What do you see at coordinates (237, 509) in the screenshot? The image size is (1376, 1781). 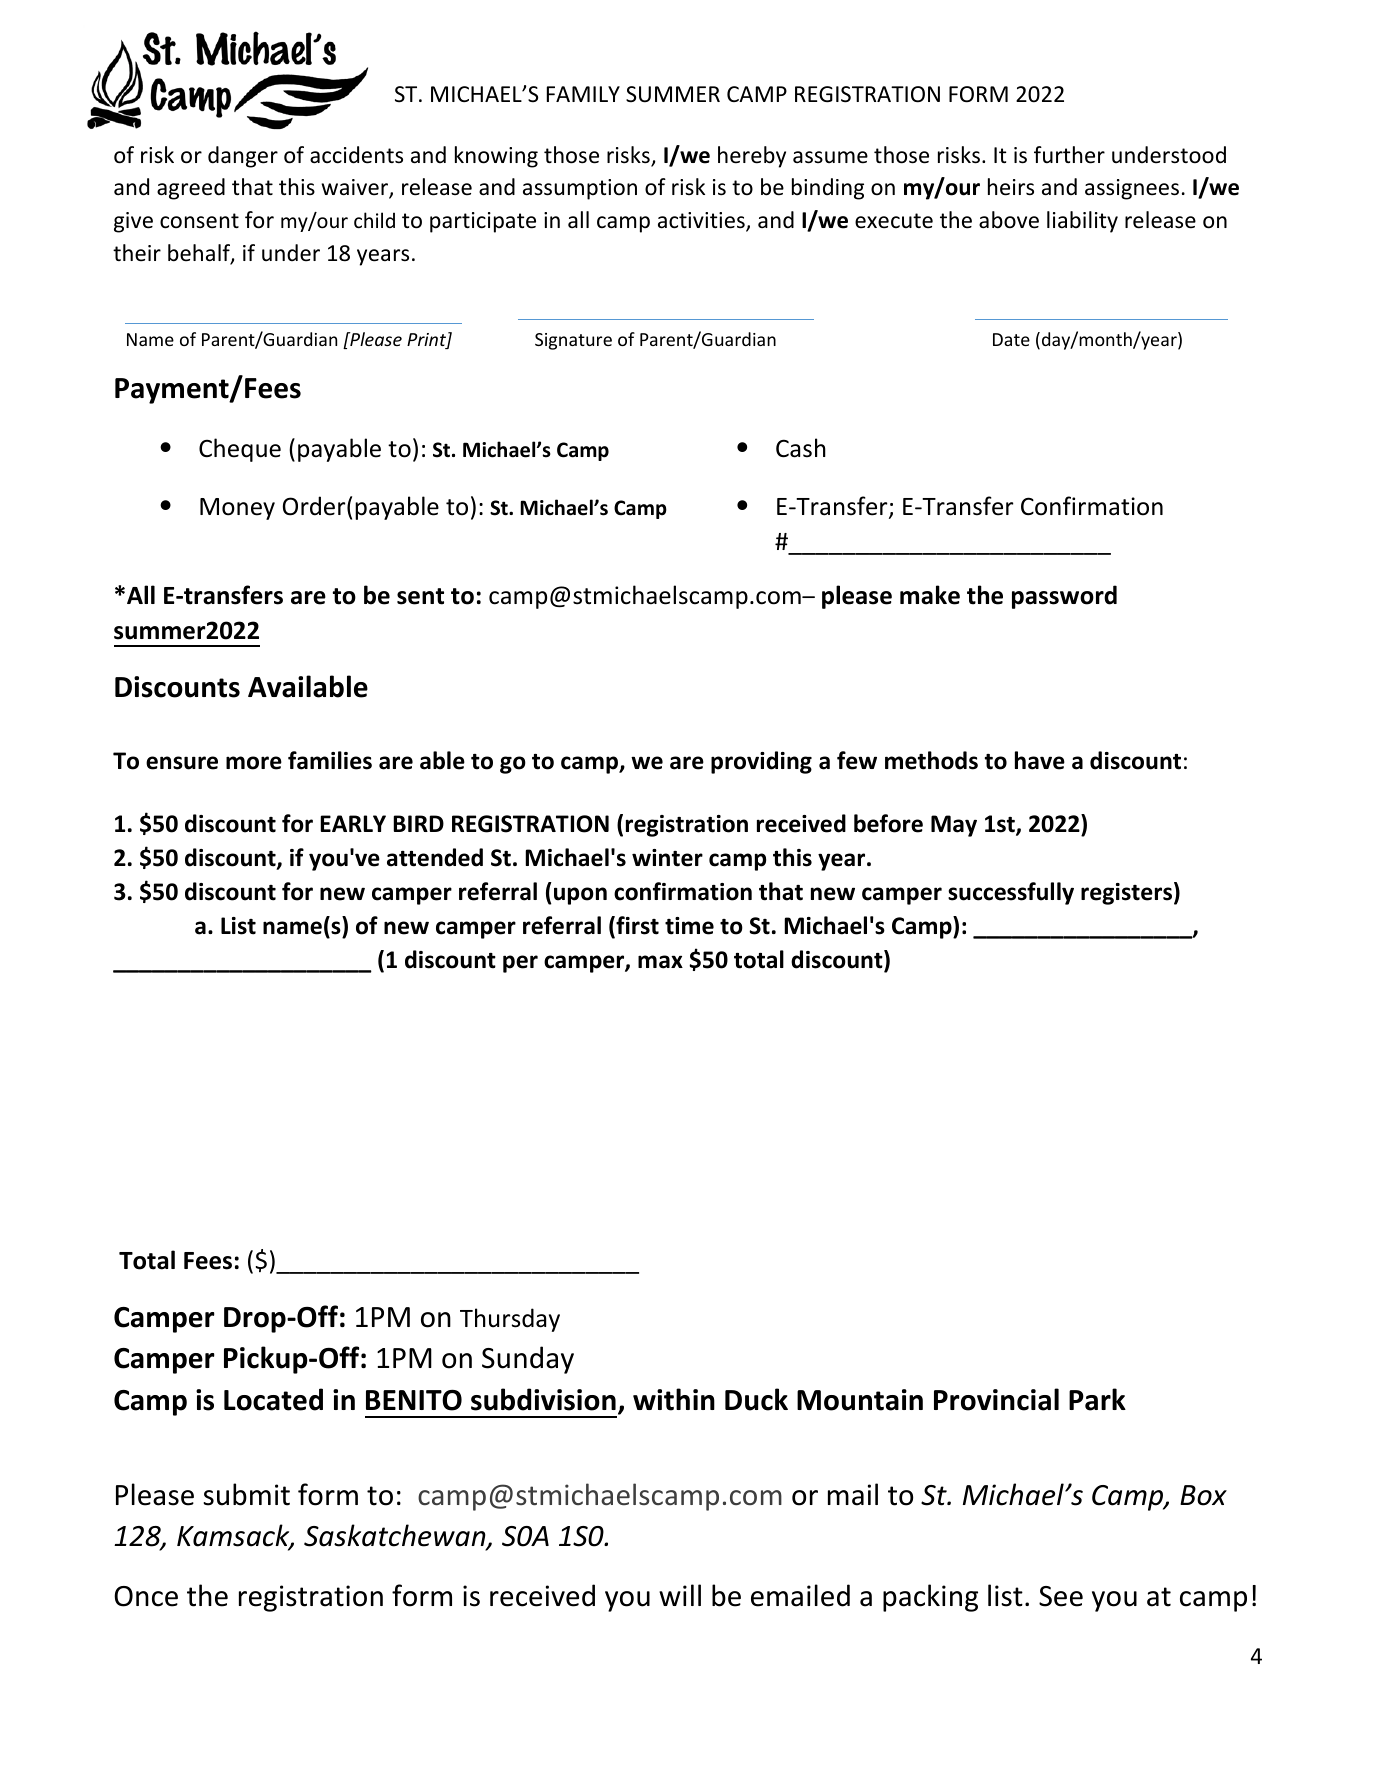 I see `Money` at bounding box center [237, 509].
